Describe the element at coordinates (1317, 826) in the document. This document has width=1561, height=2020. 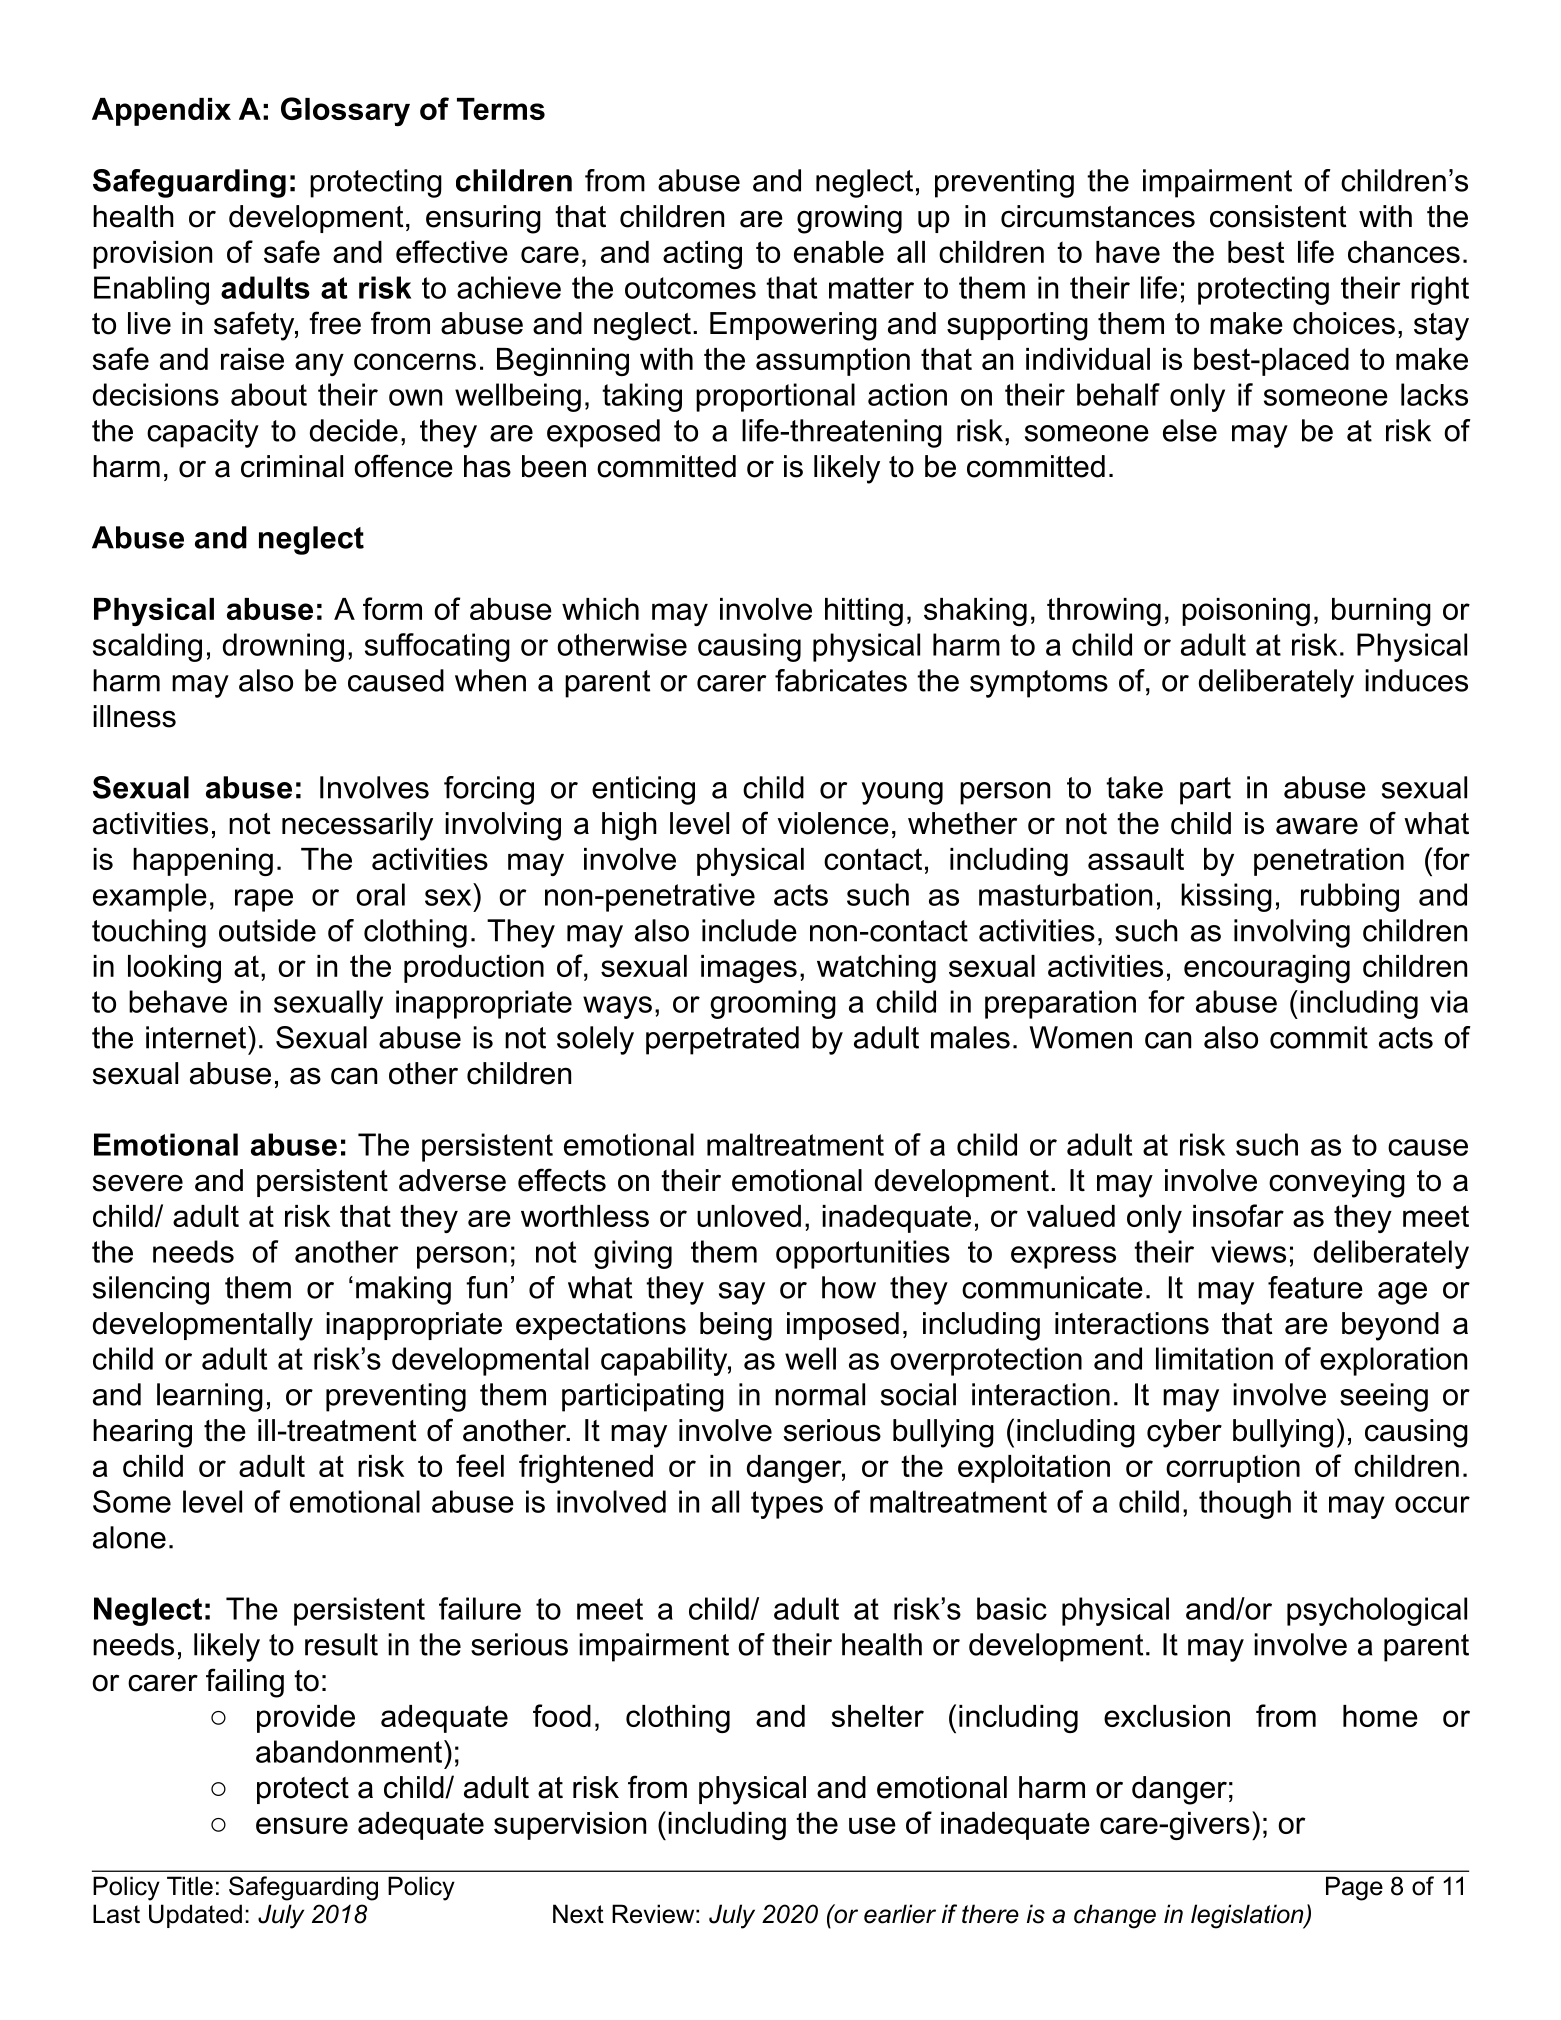
I see `aware` at that location.
